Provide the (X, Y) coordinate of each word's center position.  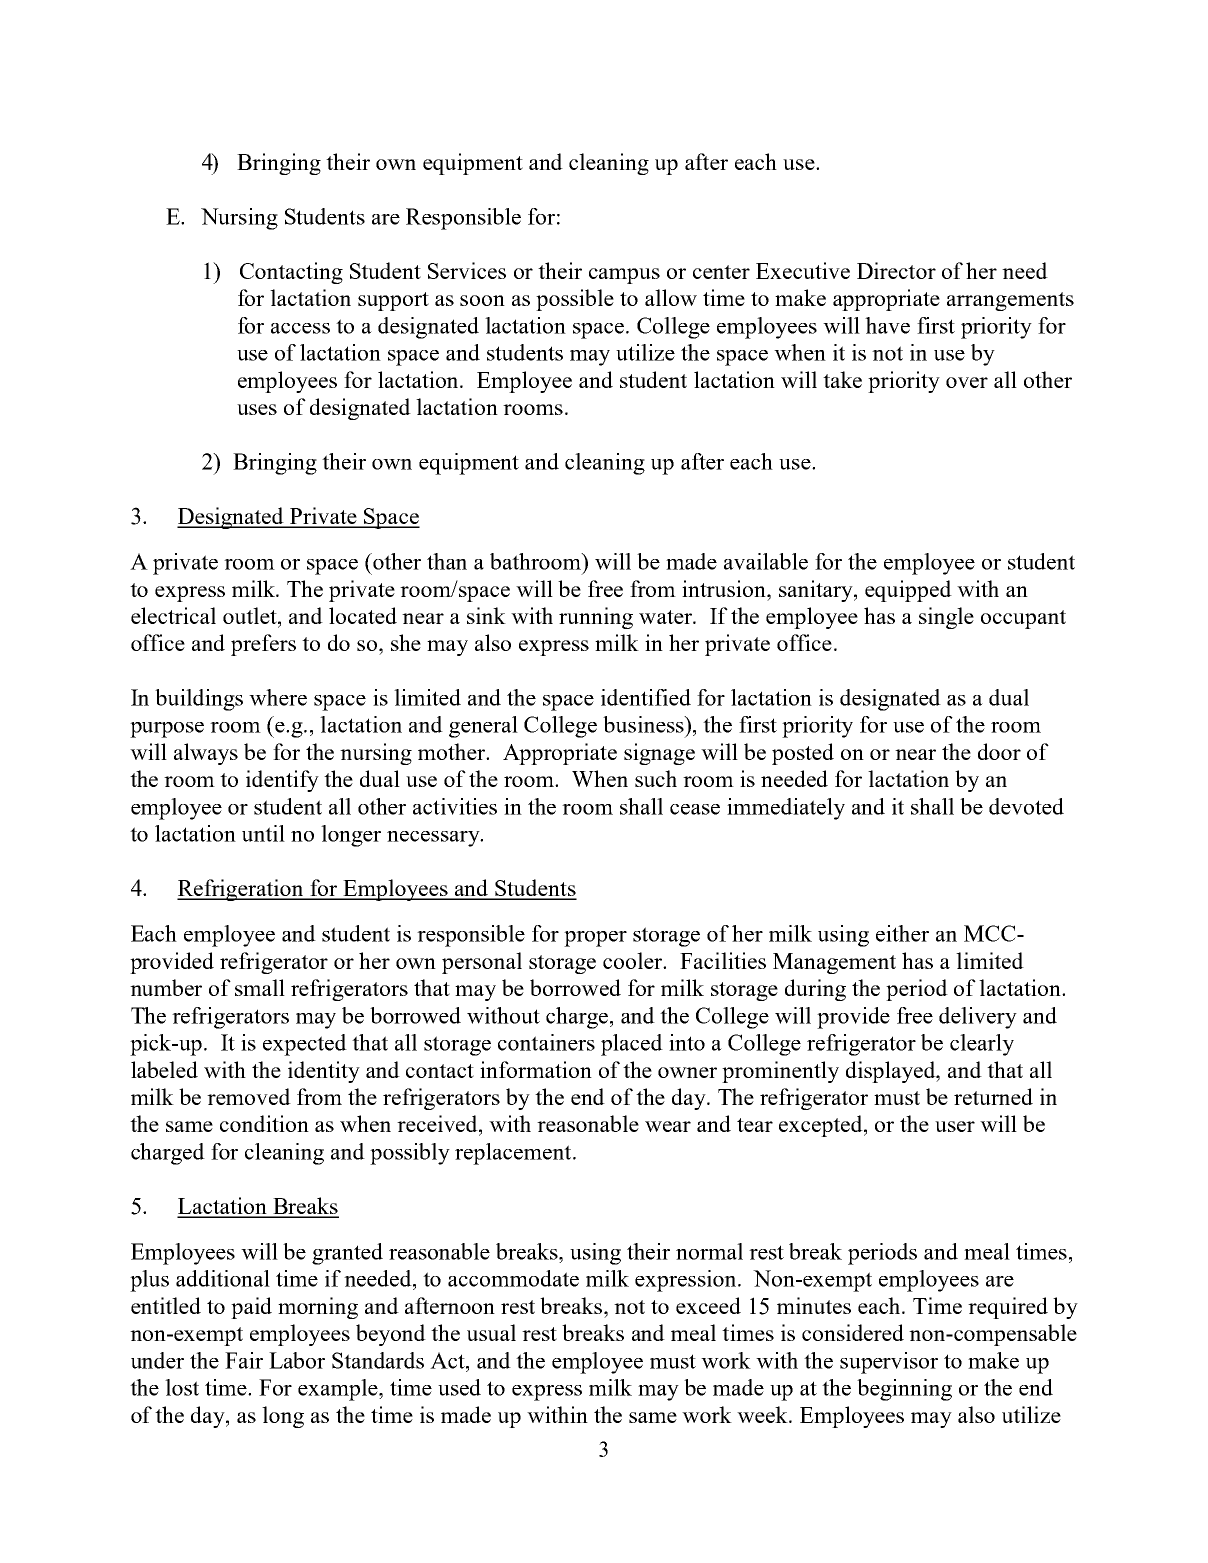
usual (491, 1332)
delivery (978, 1018)
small (260, 987)
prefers (263, 645)
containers (546, 1042)
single (946, 618)
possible (575, 300)
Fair (244, 1360)
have (887, 325)
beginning (904, 1390)
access (300, 328)
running (596, 618)
